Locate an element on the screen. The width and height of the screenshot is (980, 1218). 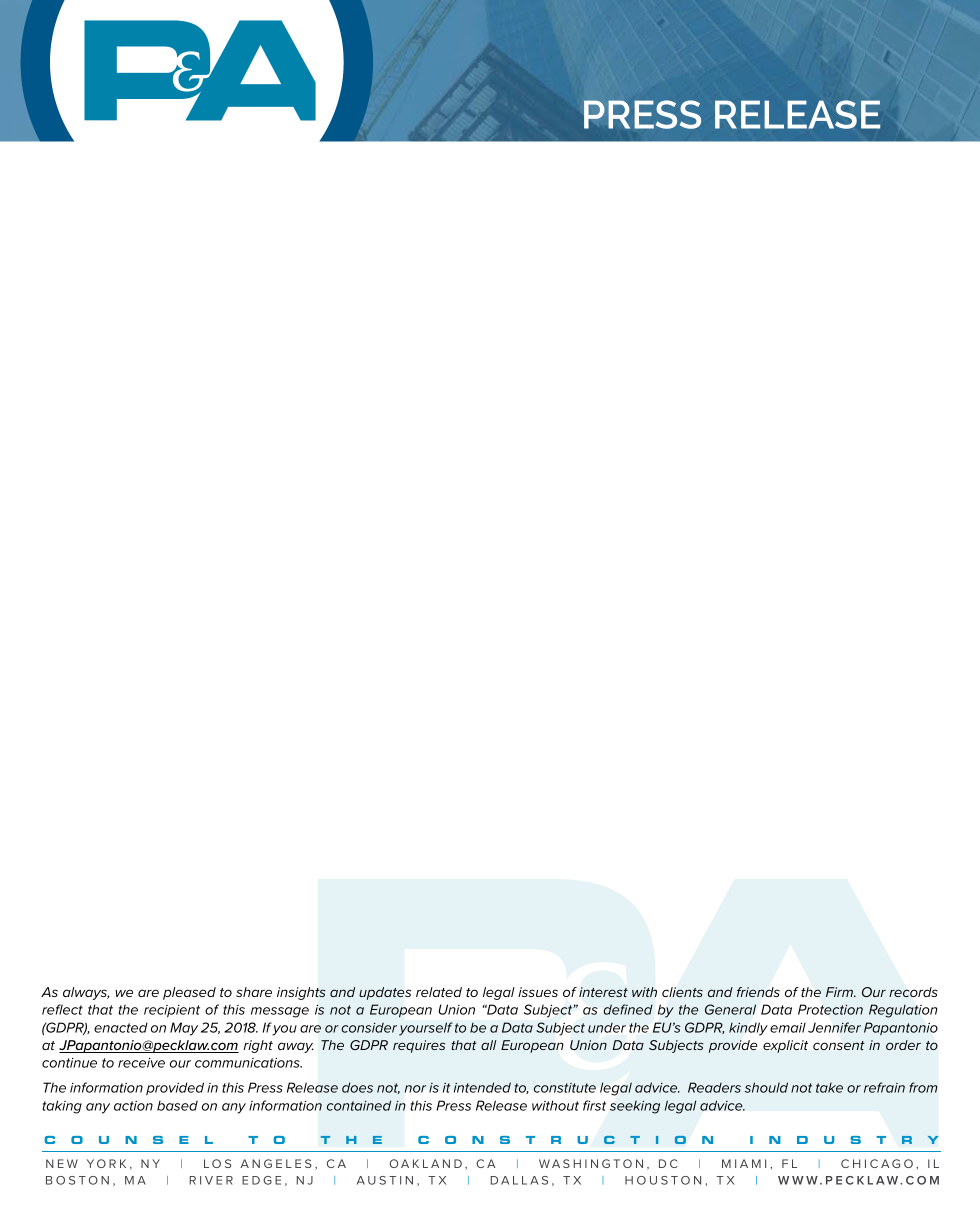
first is located at coordinates (594, 1105).
